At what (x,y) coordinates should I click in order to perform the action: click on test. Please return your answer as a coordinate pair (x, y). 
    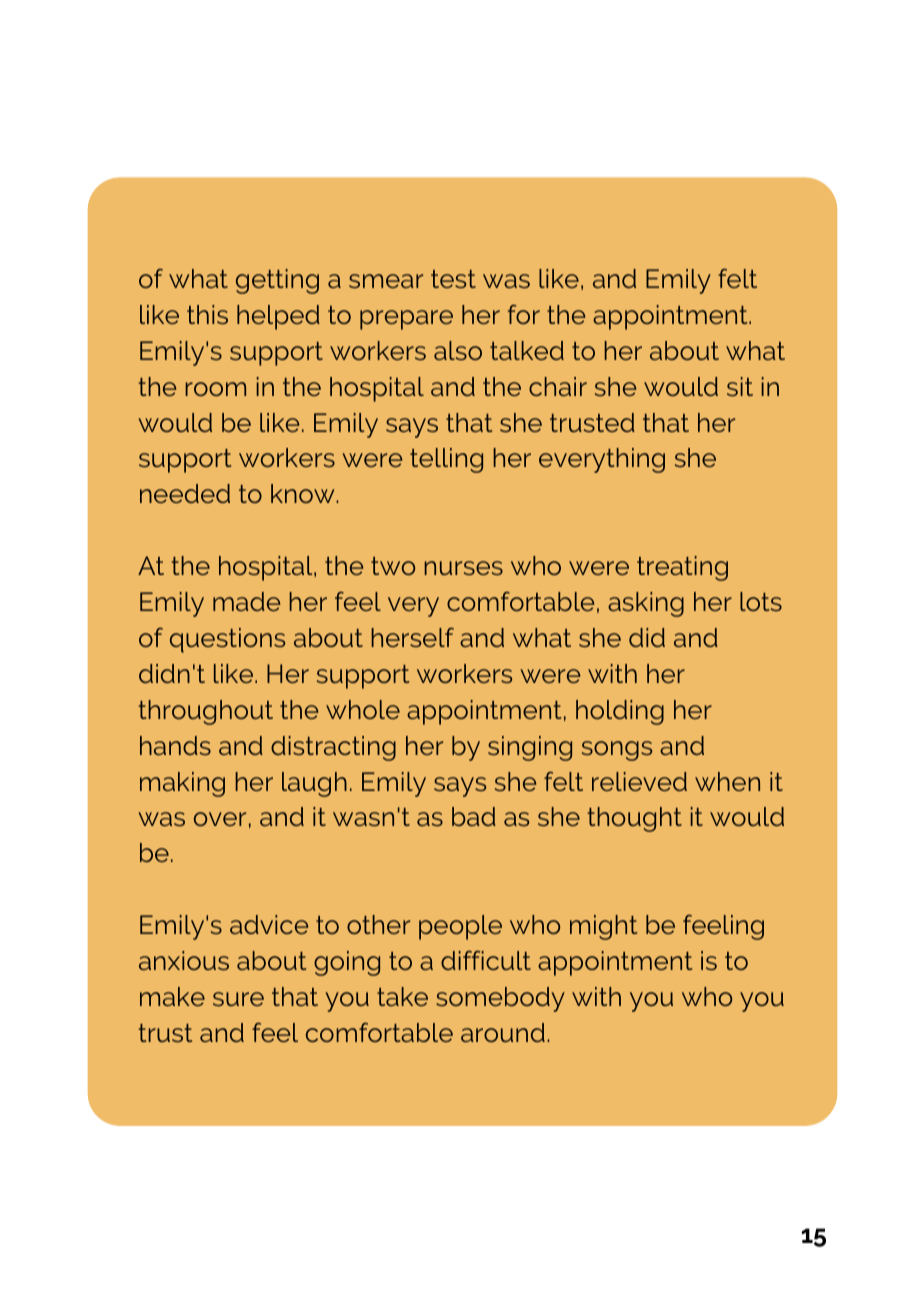
    Looking at the image, I should click on (453, 279).
